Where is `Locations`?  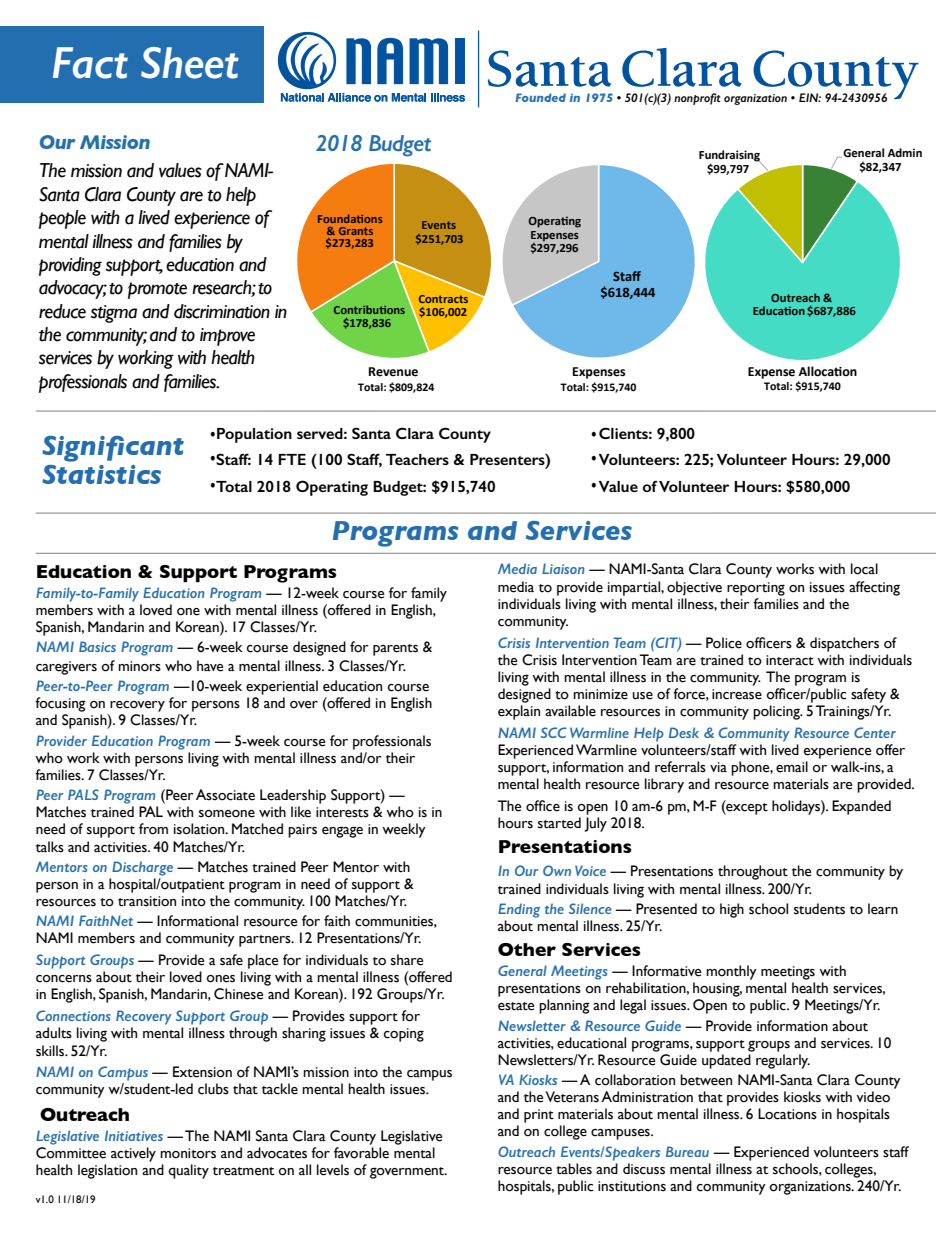
Locations is located at coordinates (787, 1114).
